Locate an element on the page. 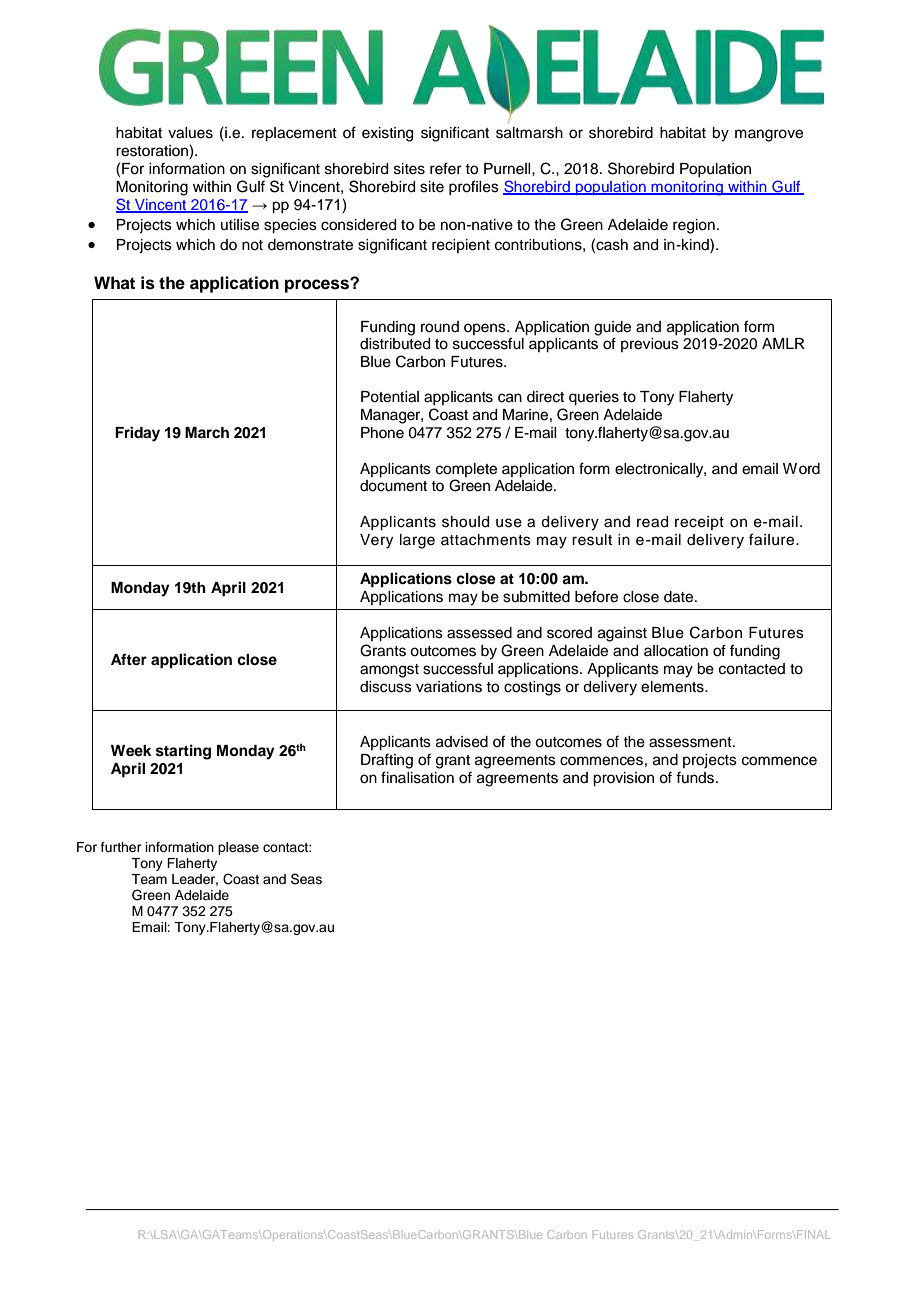  assessed is located at coordinates (479, 633).
